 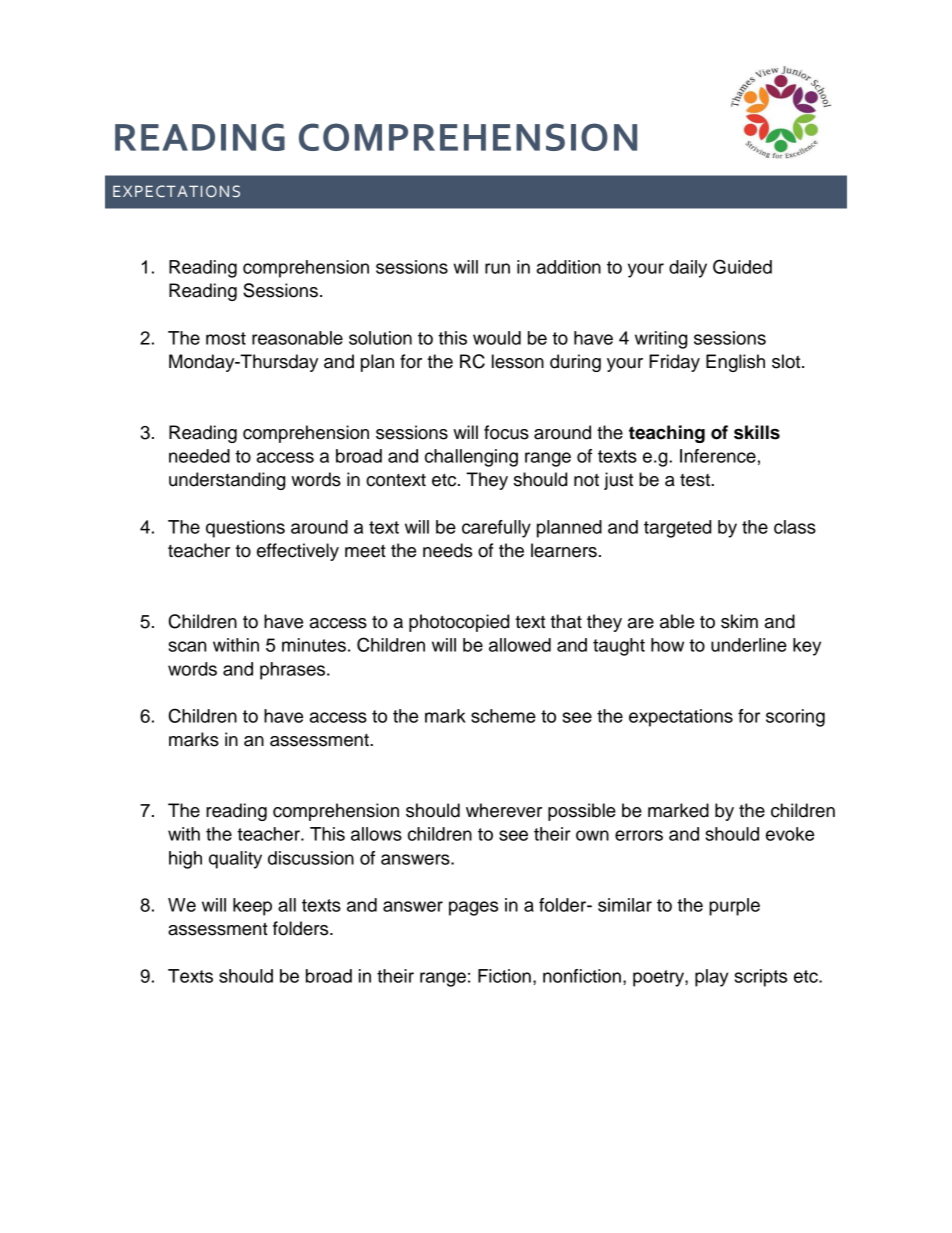 I want to click on keep, so click(x=252, y=907).
